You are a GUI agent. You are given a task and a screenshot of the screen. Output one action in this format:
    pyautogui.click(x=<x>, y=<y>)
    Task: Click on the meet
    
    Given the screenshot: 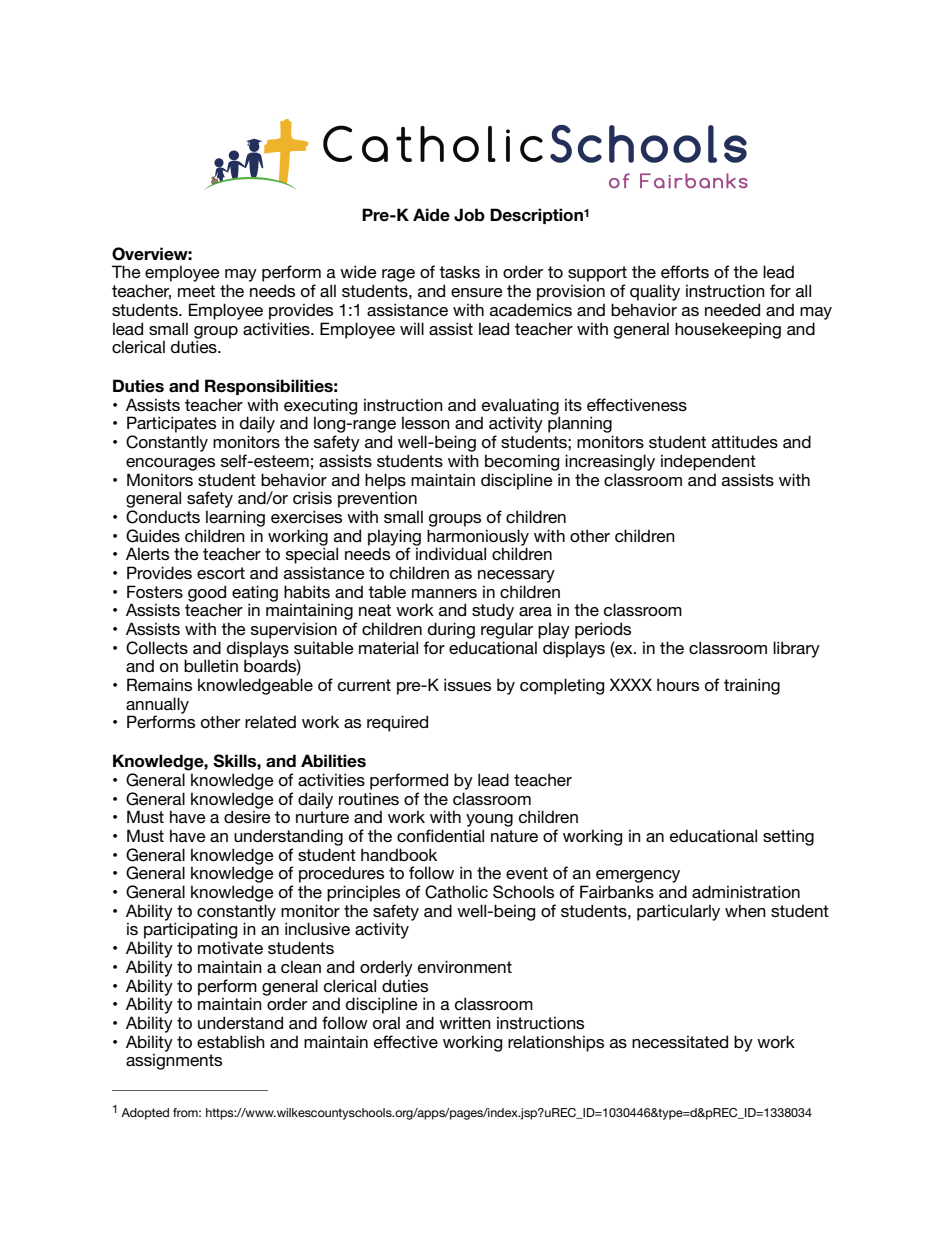 What is the action you would take?
    pyautogui.click(x=196, y=291)
